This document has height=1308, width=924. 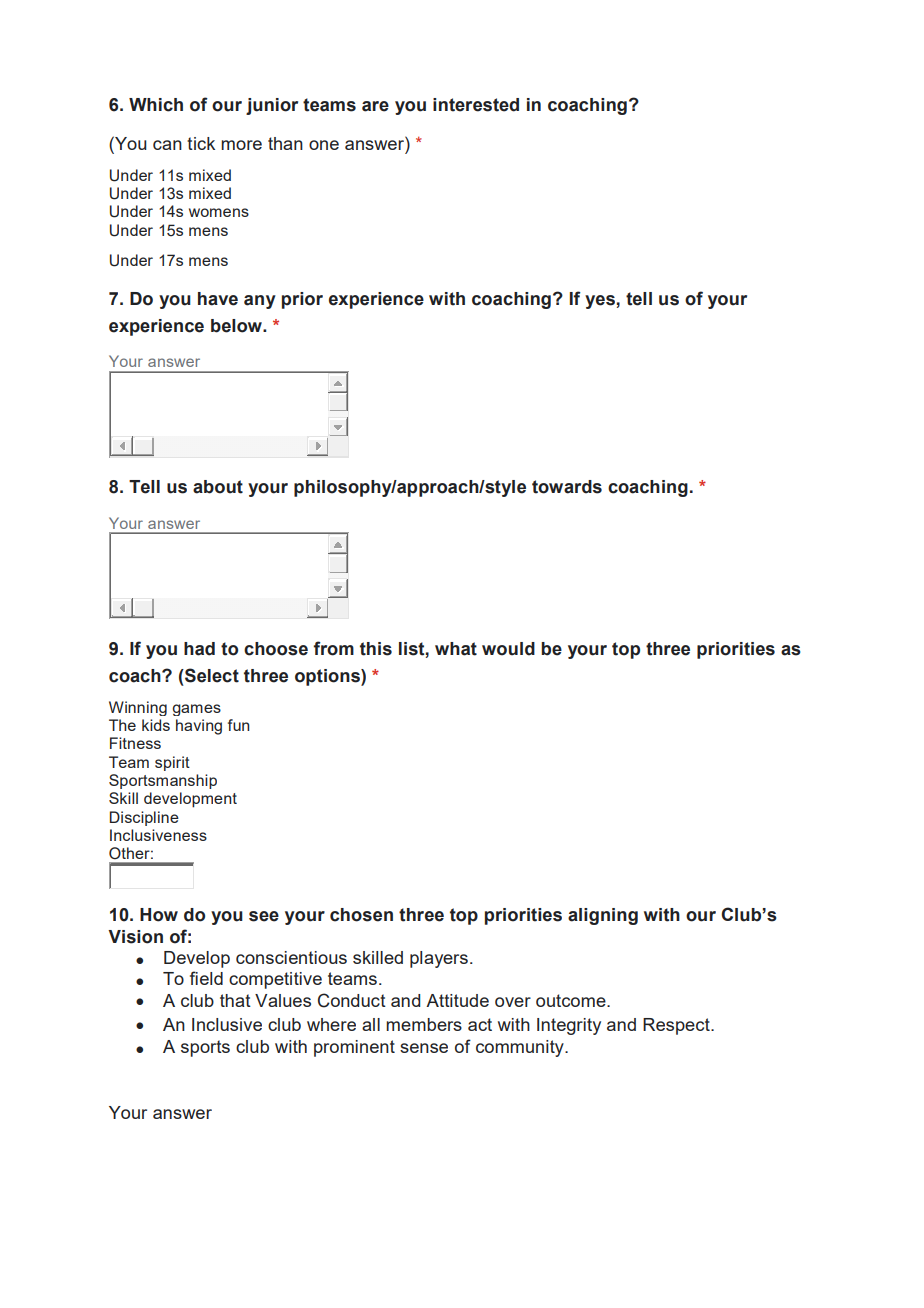 What do you see at coordinates (567, 487) in the document?
I see `towards` at bounding box center [567, 487].
